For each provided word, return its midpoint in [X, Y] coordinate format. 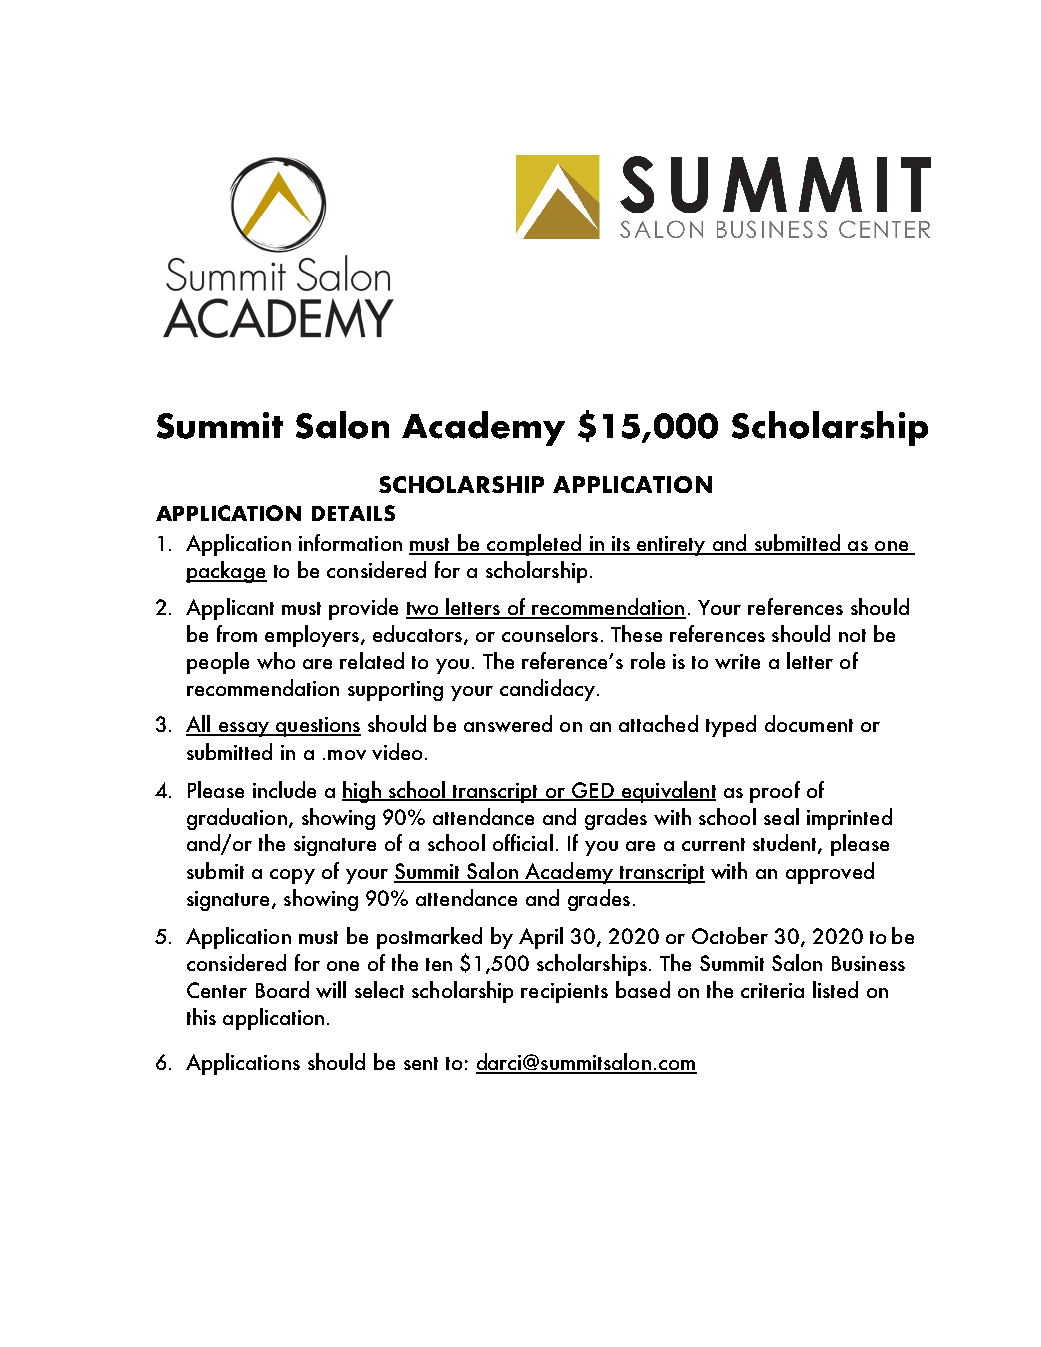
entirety [671, 546]
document [809, 723]
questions [317, 727]
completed [534, 545]
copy [292, 876]
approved [830, 873]
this [201, 1016]
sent [421, 1063]
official [523, 842]
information [350, 542]
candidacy [547, 690]
